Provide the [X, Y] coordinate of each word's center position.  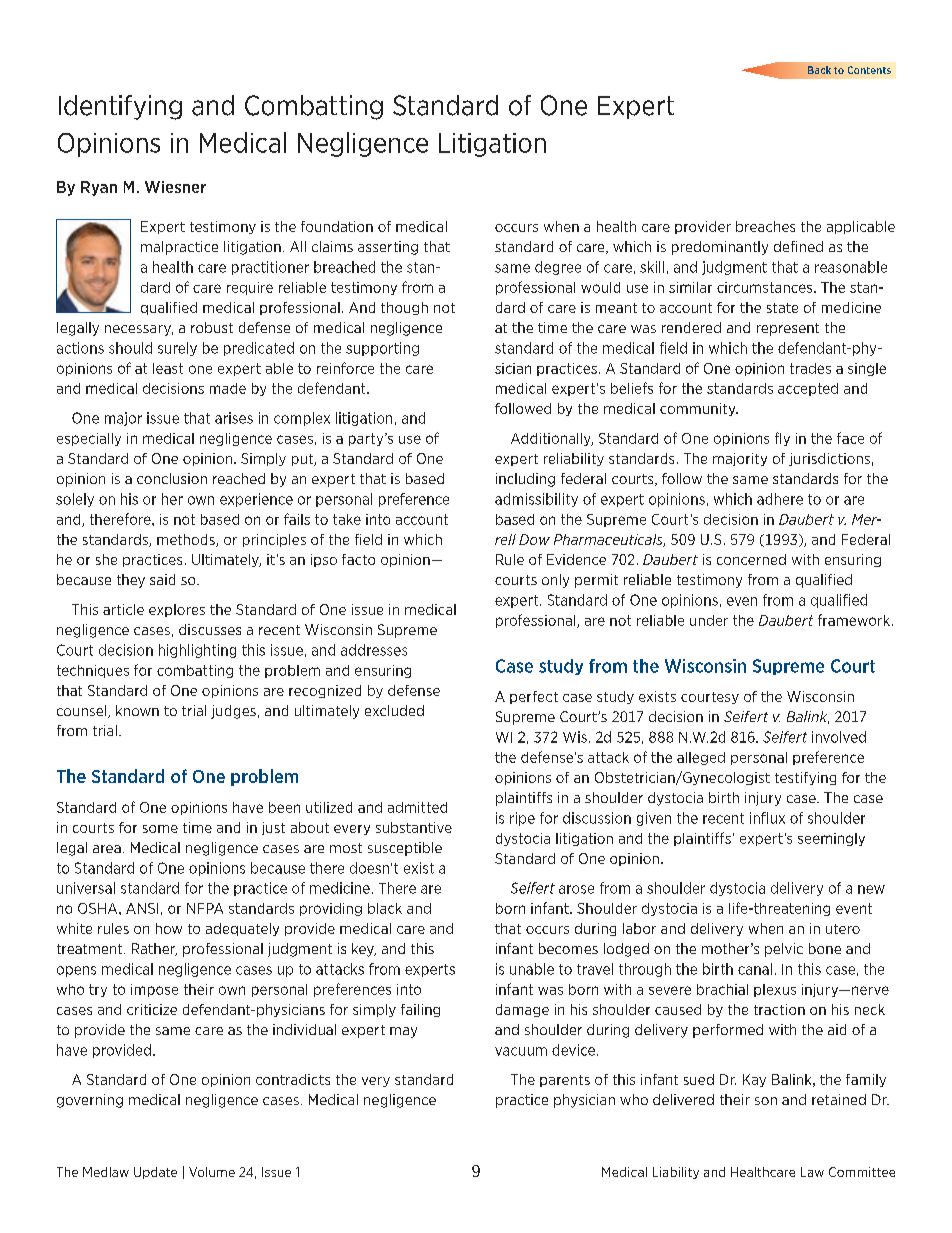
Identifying [120, 107]
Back [819, 70]
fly [782, 439]
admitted [417, 807]
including [525, 480]
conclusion [172, 478]
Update [155, 1173]
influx [767, 818]
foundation [337, 226]
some [160, 829]
